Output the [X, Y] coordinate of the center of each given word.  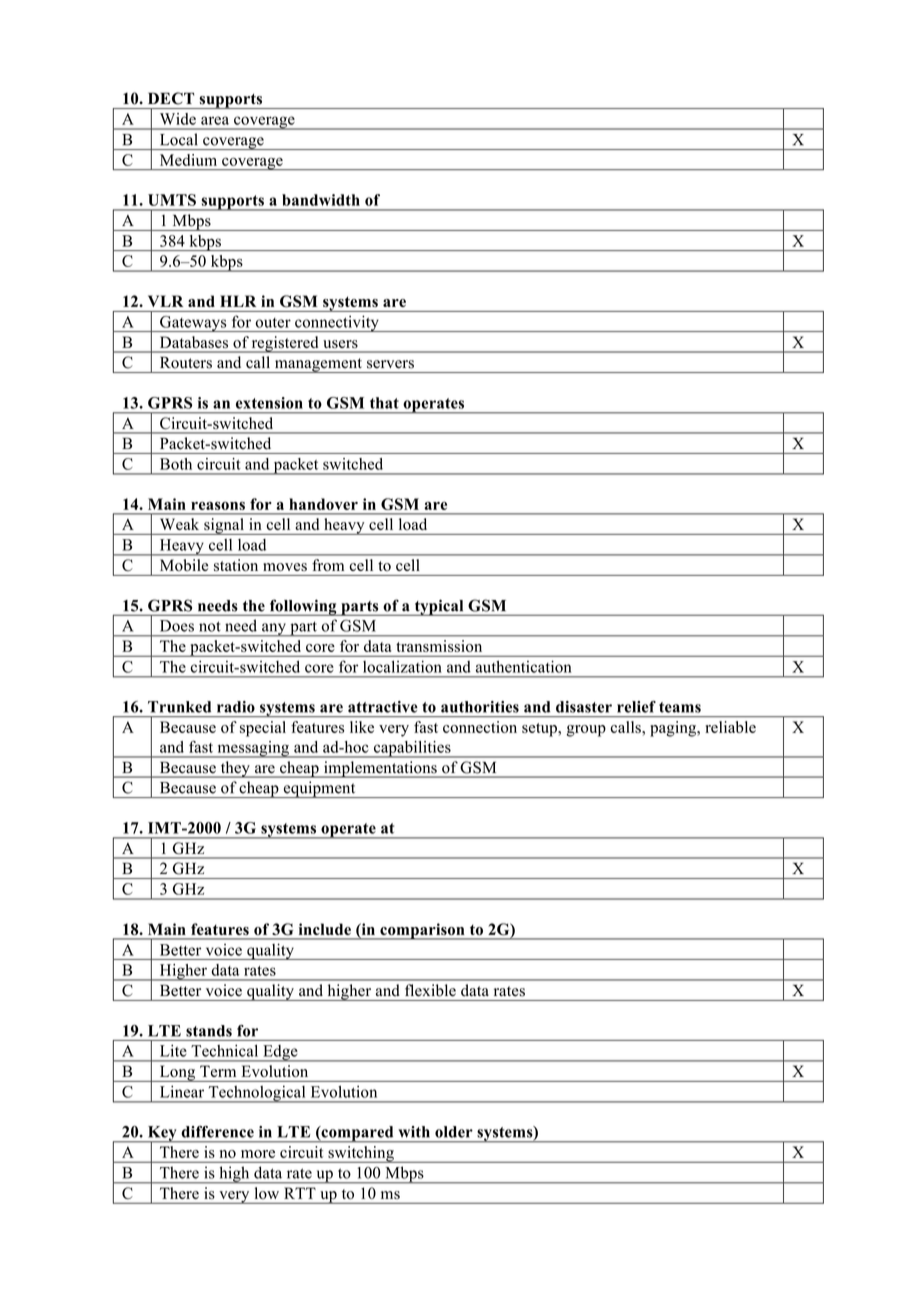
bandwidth [321, 200]
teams [680, 707]
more [258, 1154]
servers [390, 364]
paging [674, 729]
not [210, 626]
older [454, 1132]
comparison [422, 931]
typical [439, 607]
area [215, 120]
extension [269, 403]
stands [209, 1031]
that [384, 403]
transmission [439, 646]
